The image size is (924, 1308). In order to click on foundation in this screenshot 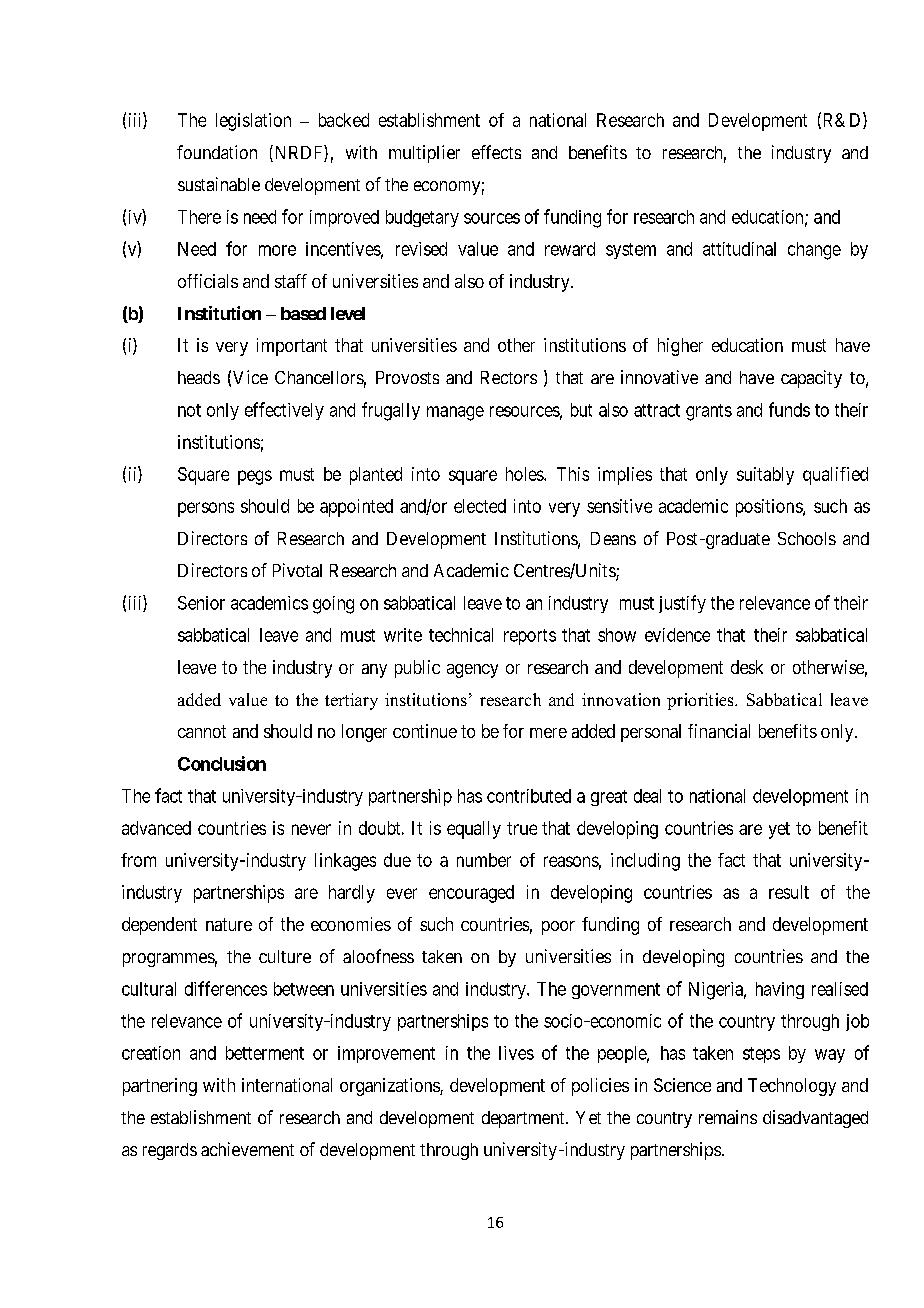, I will do `click(217, 152)`.
